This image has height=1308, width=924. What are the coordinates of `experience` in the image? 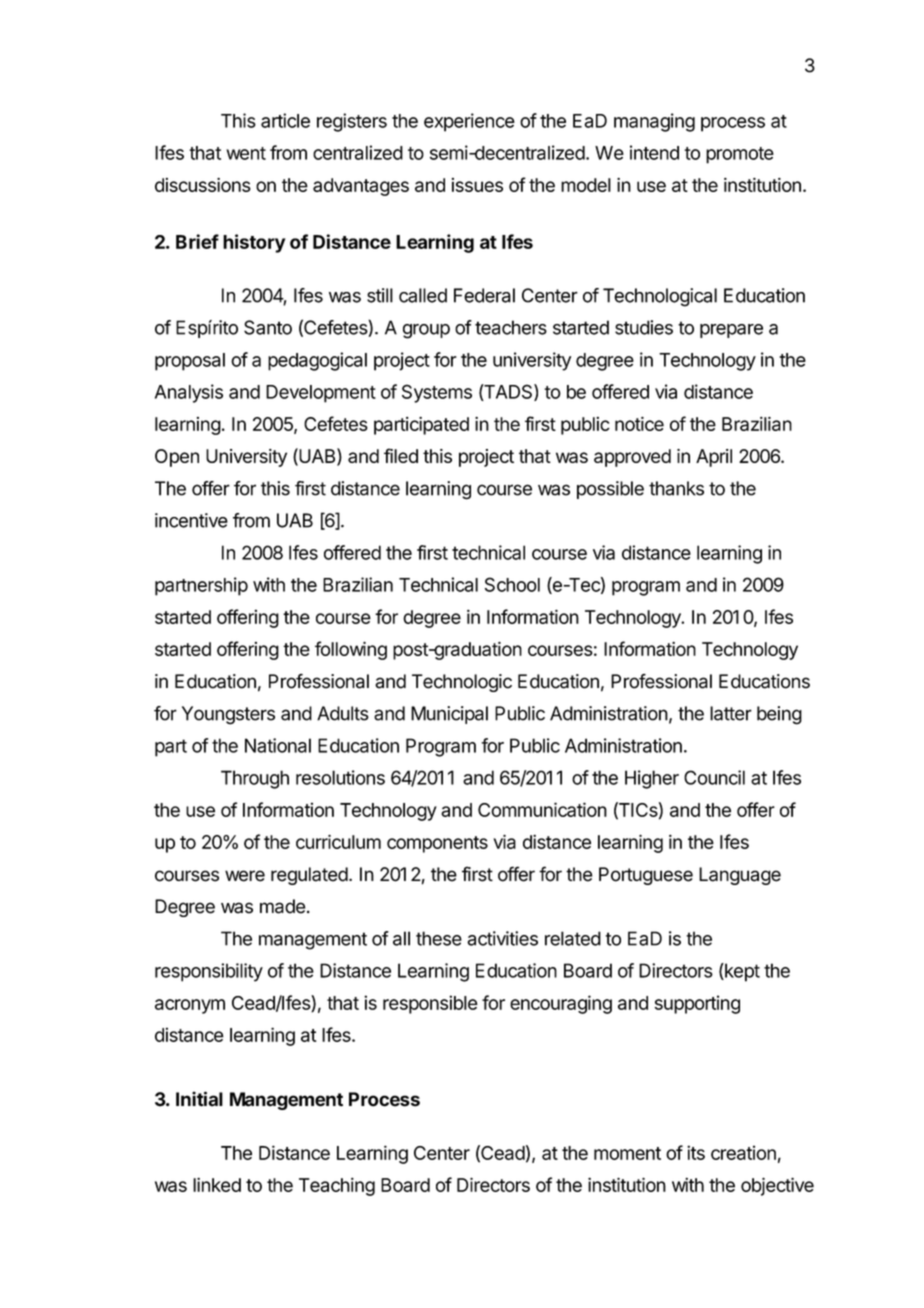 It's located at (469, 122).
